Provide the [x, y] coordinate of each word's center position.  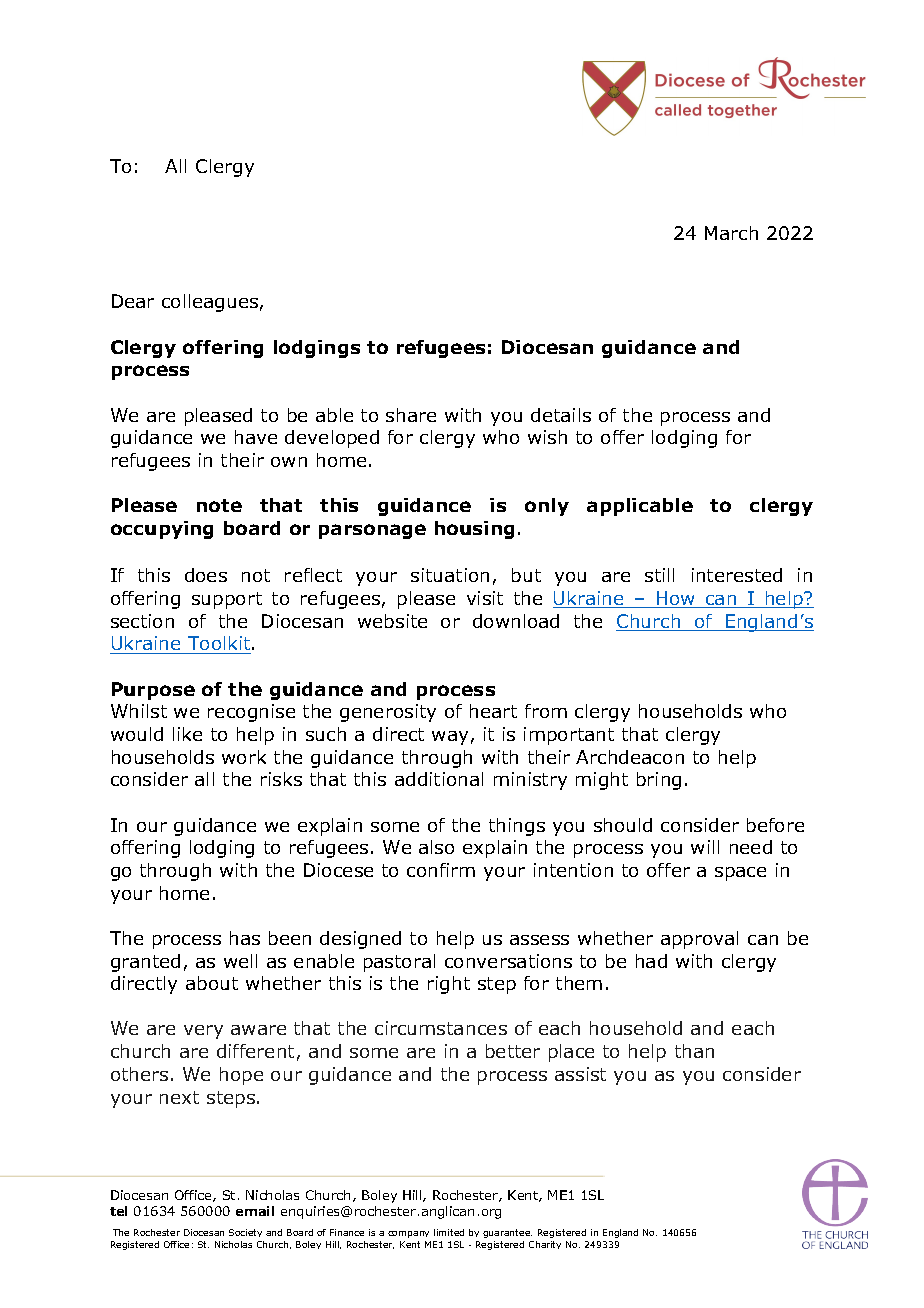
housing [474, 530]
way [450, 738]
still [659, 575]
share [411, 415]
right [449, 985]
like [187, 734]
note [219, 505]
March [731, 233]
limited [449, 1232]
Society [245, 1233]
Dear [133, 301]
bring [659, 781]
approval [699, 940]
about [212, 983]
